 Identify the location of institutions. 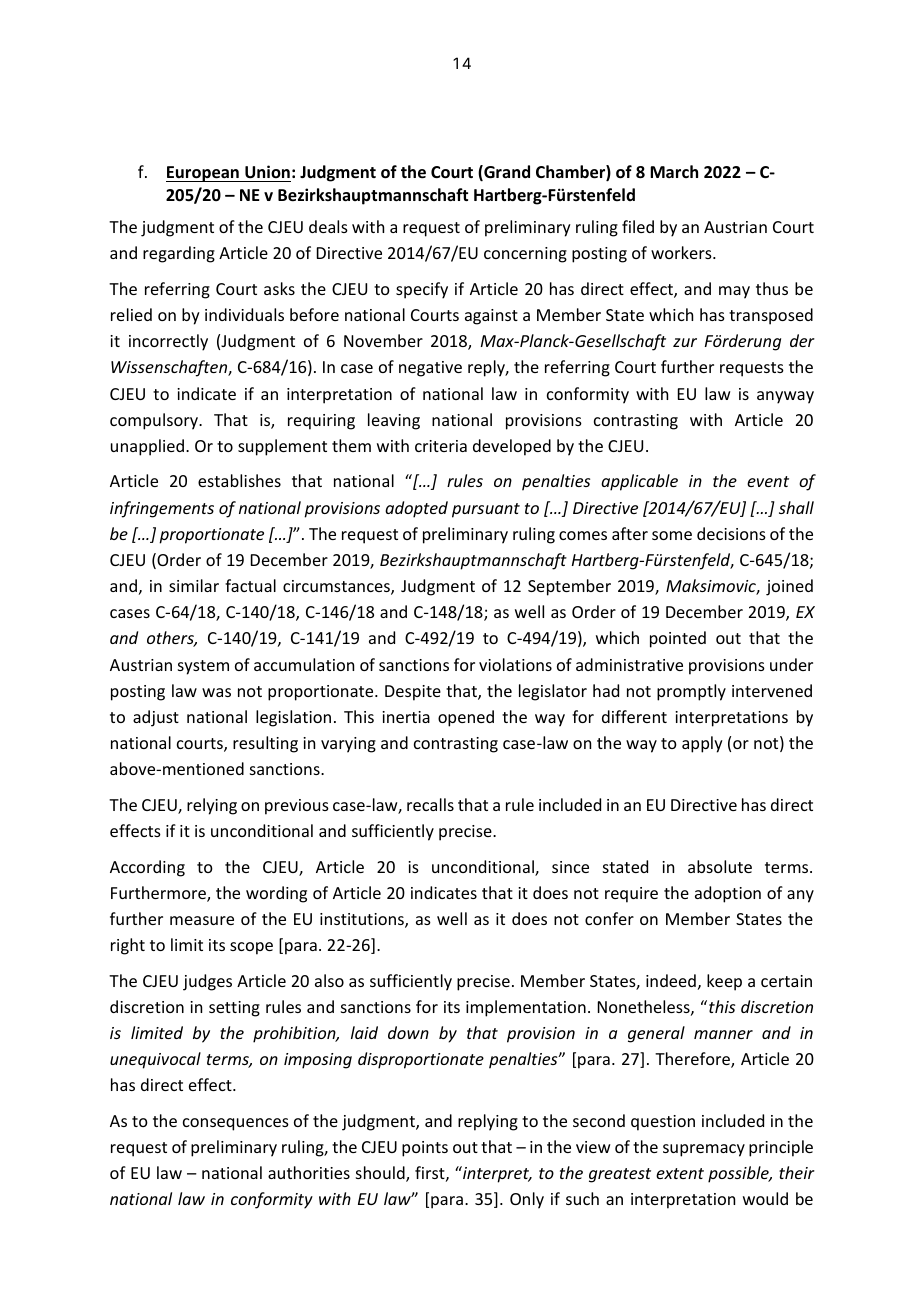
(363, 920).
